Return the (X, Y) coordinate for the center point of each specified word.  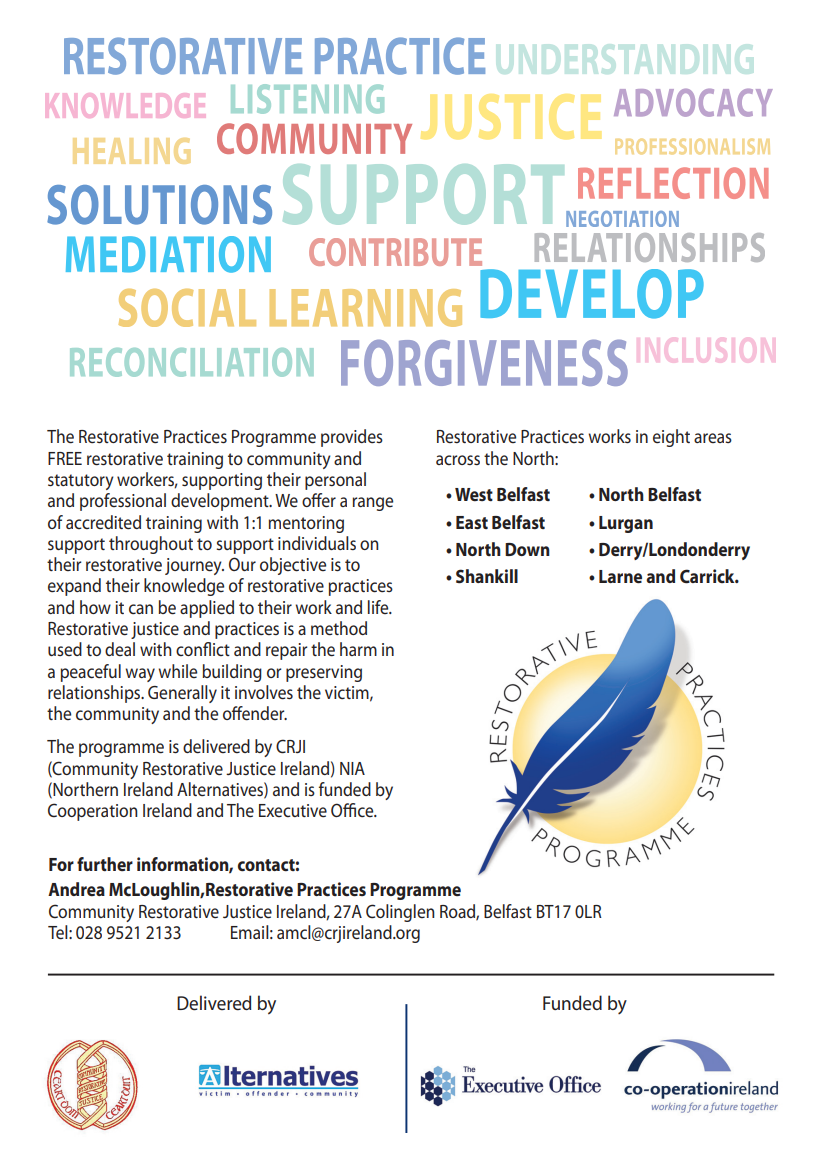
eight (671, 438)
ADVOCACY (693, 103)
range (372, 504)
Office (353, 810)
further (105, 864)
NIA (352, 768)
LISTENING (307, 99)
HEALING (131, 151)
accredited (103, 522)
